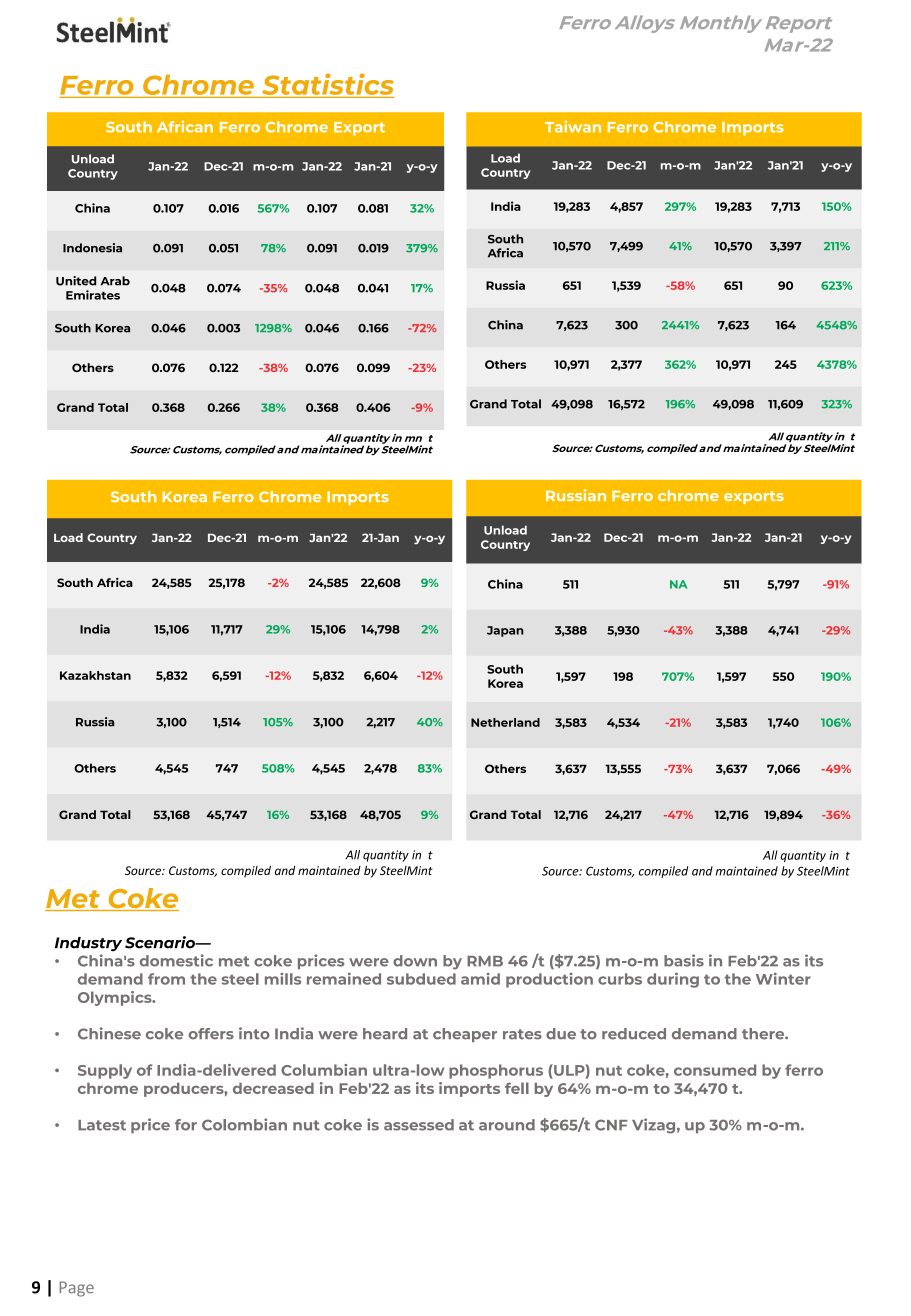 This image has height=1316, width=911. What do you see at coordinates (505, 631) in the image?
I see `Japan` at bounding box center [505, 631].
